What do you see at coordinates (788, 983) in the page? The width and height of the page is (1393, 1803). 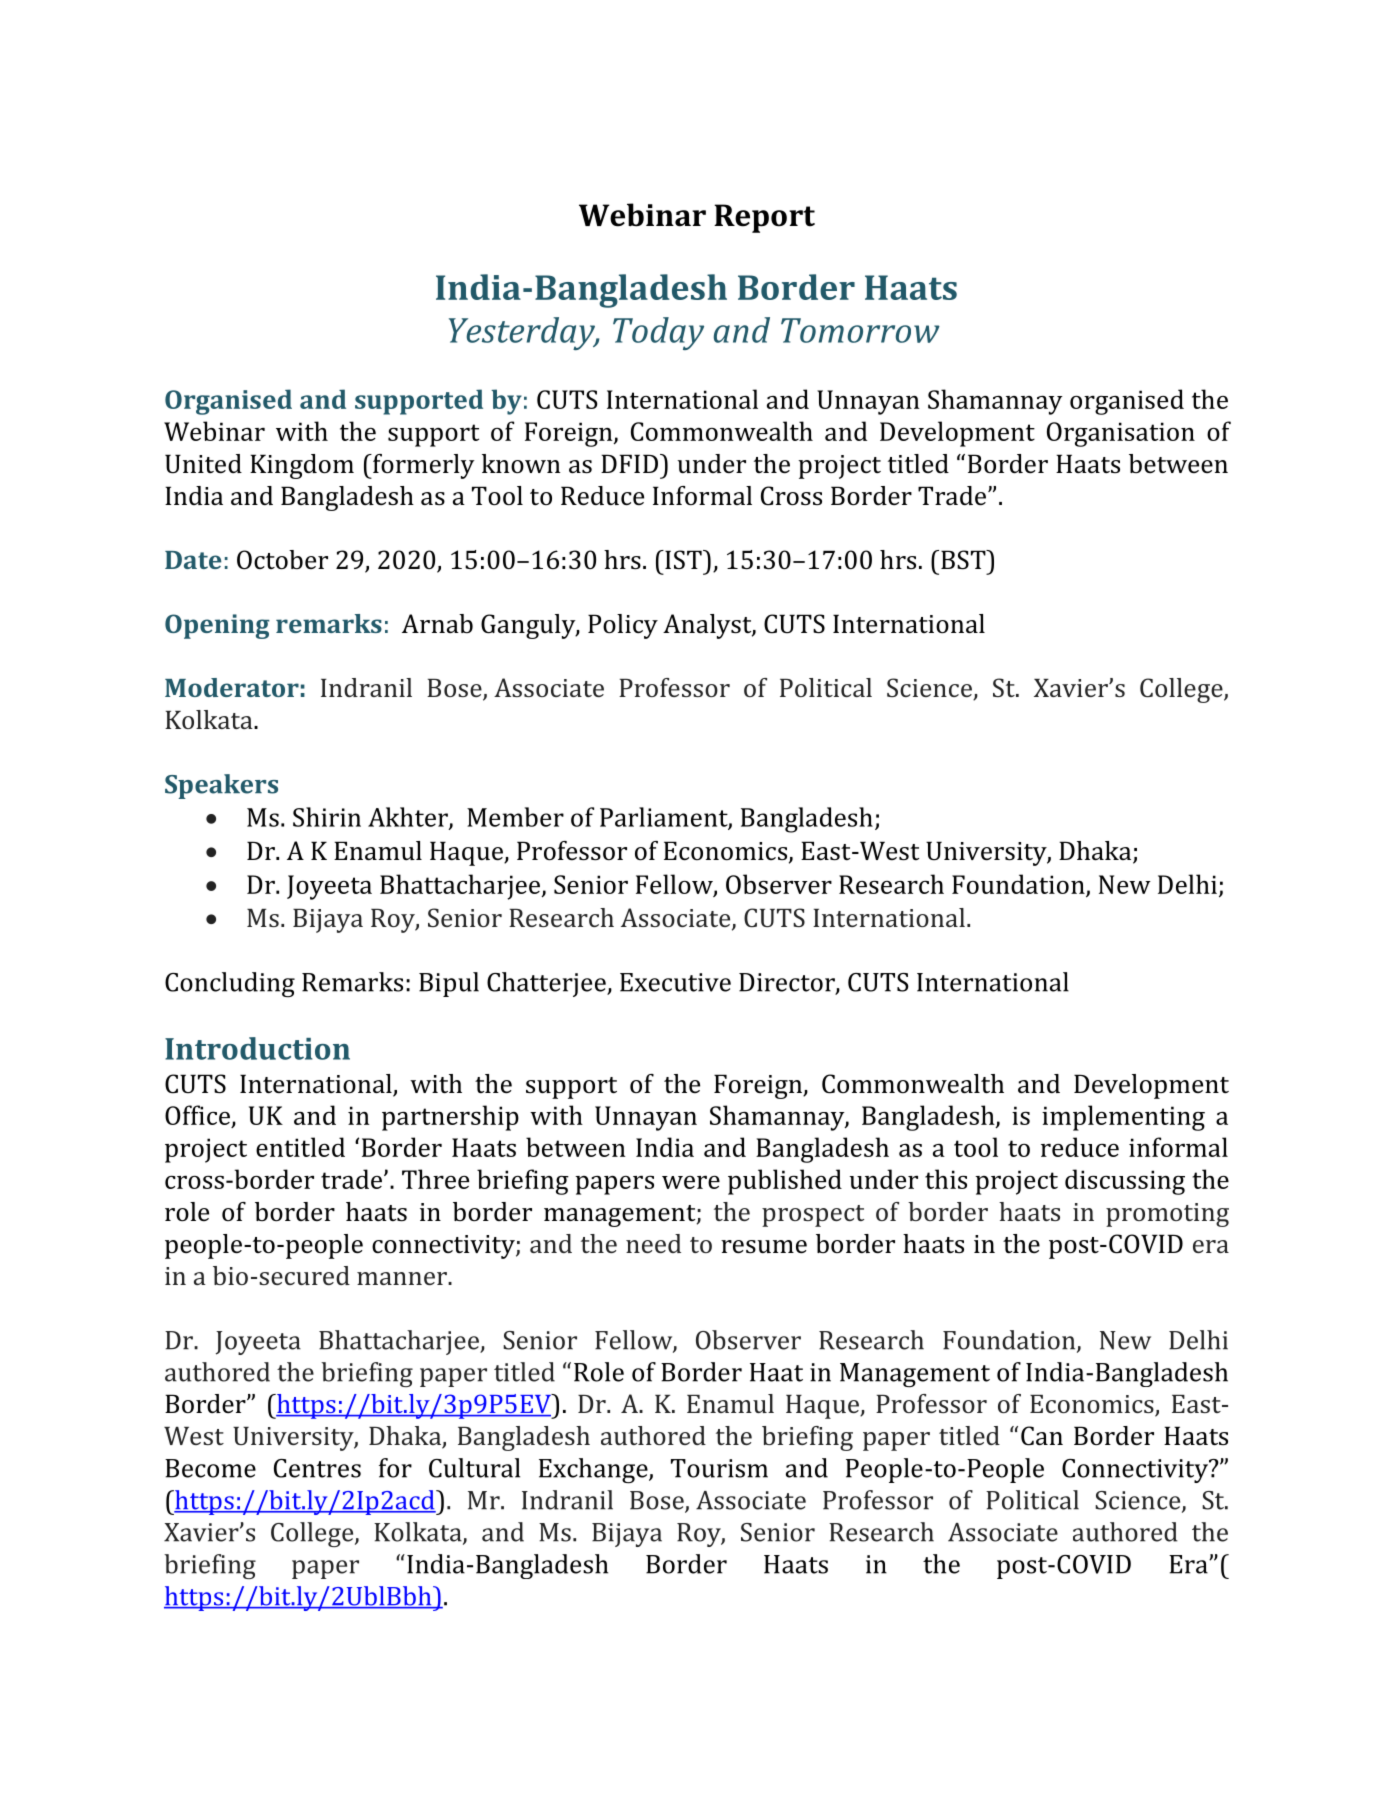 I see `Director` at bounding box center [788, 983].
